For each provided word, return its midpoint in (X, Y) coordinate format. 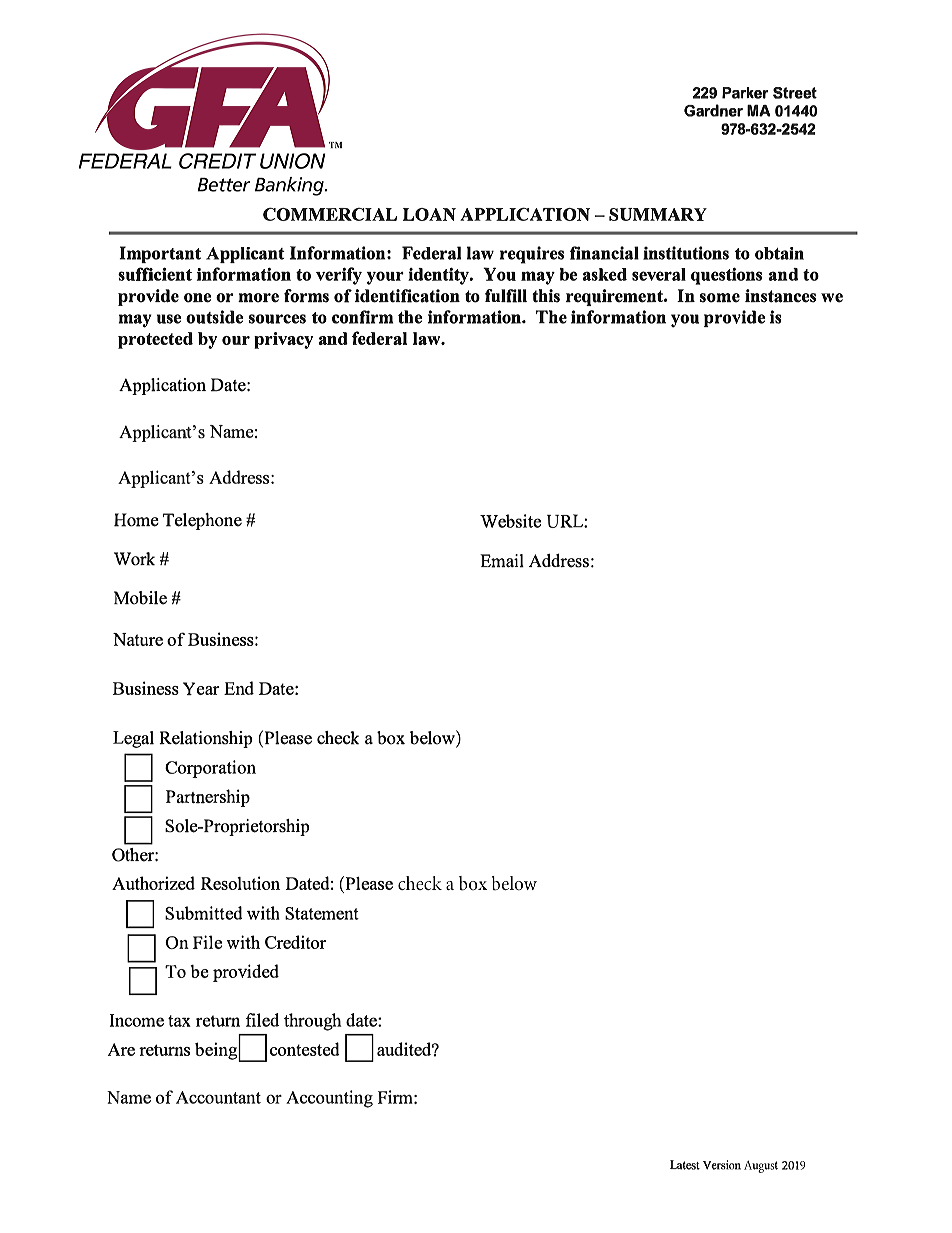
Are (121, 1049)
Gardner (713, 110)
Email (502, 561)
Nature (138, 639)
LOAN (429, 214)
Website (510, 521)
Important (160, 254)
